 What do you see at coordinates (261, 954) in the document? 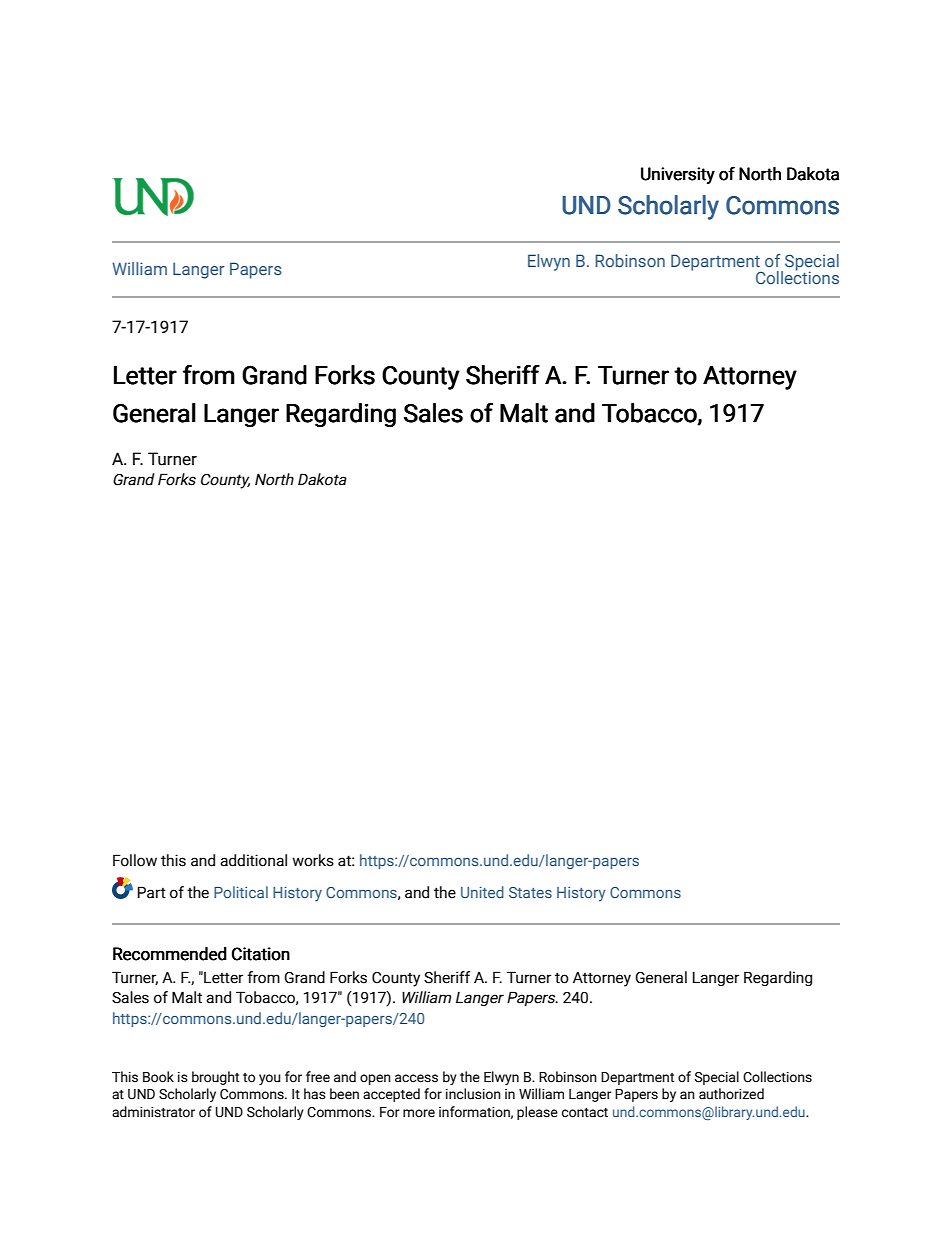
I see `Citation` at bounding box center [261, 954].
